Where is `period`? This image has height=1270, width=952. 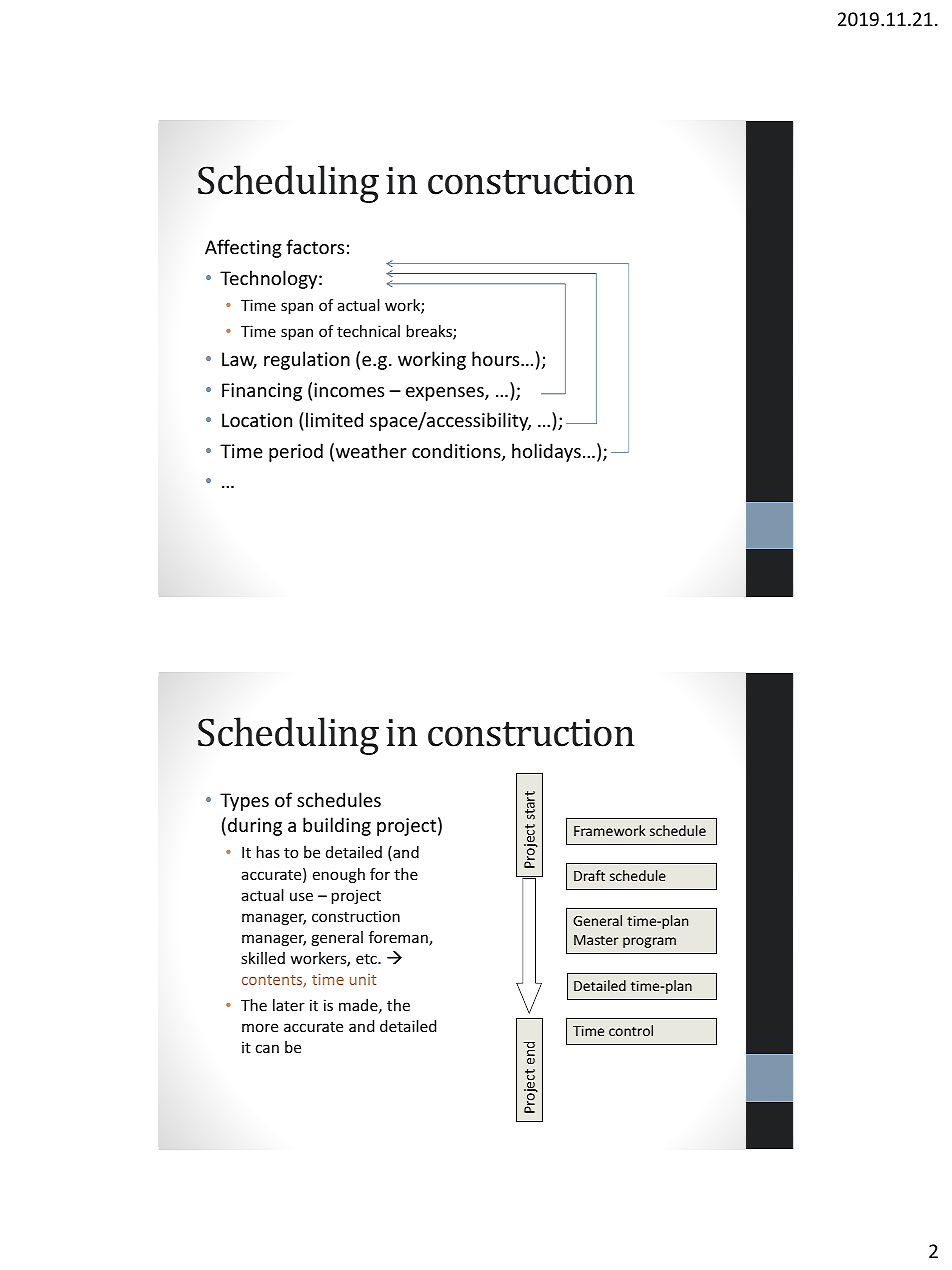 period is located at coordinates (296, 452).
